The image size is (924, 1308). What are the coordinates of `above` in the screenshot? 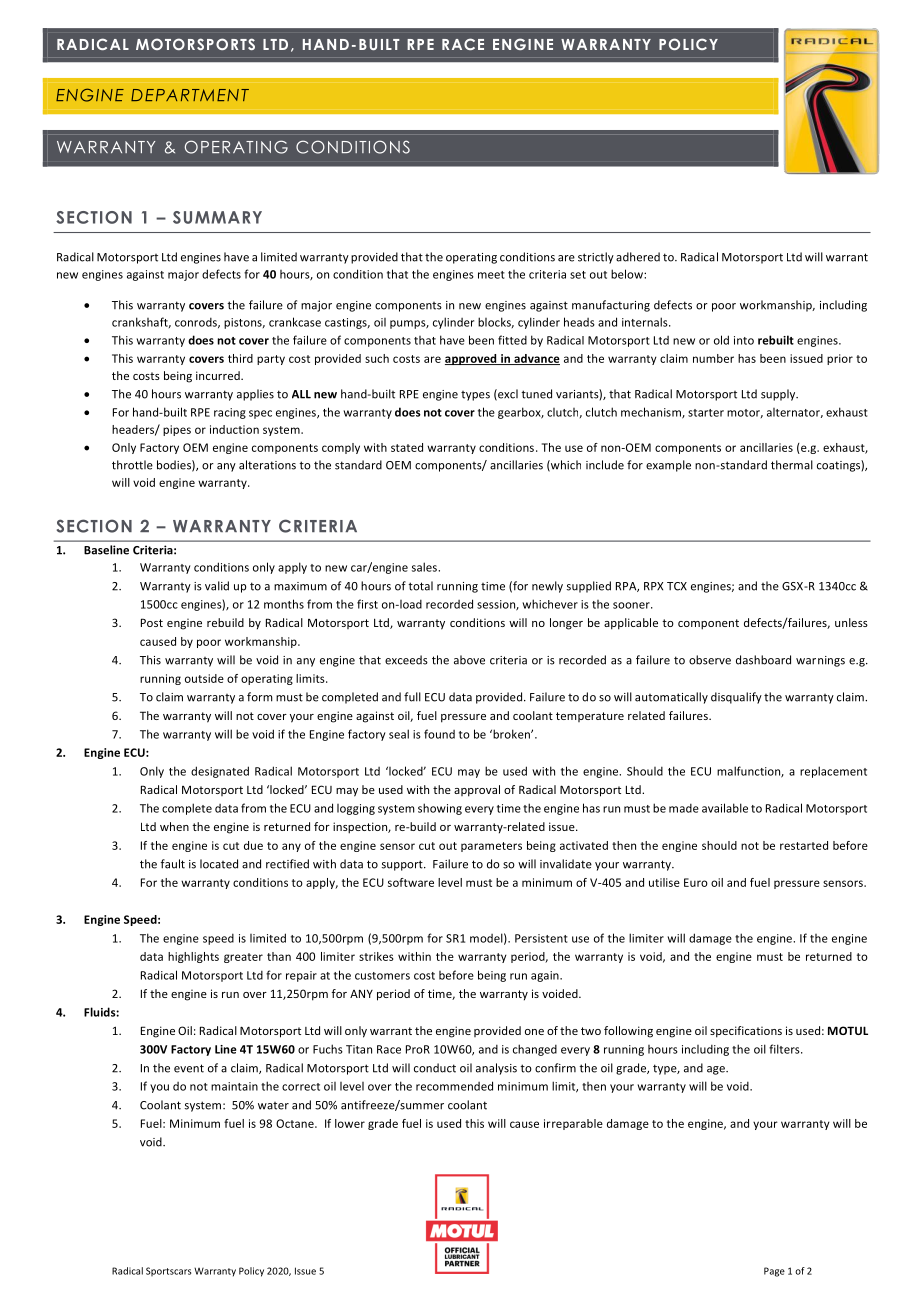 It's located at (469, 660).
